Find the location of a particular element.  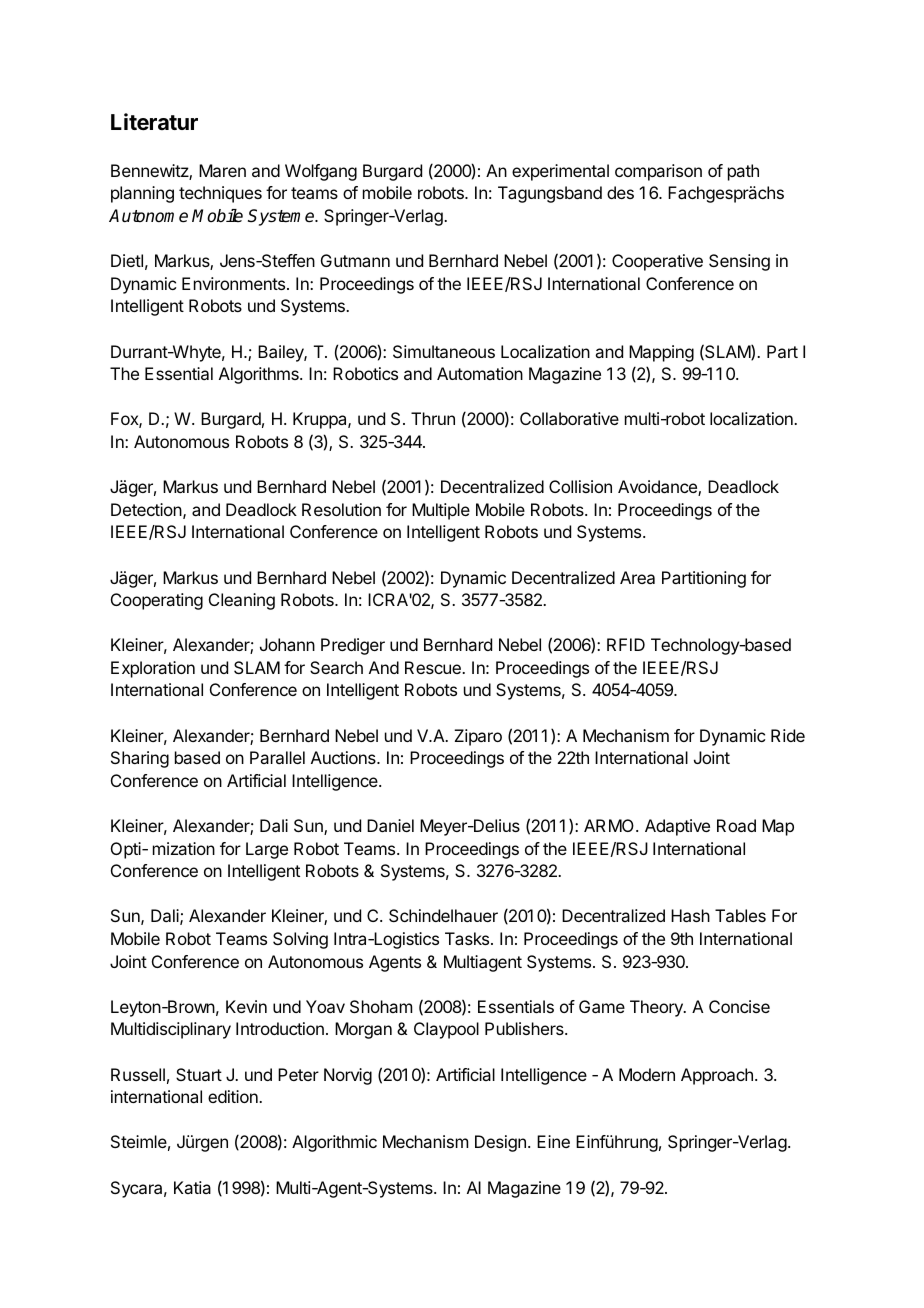

Tasks is located at coordinates (468, 938).
